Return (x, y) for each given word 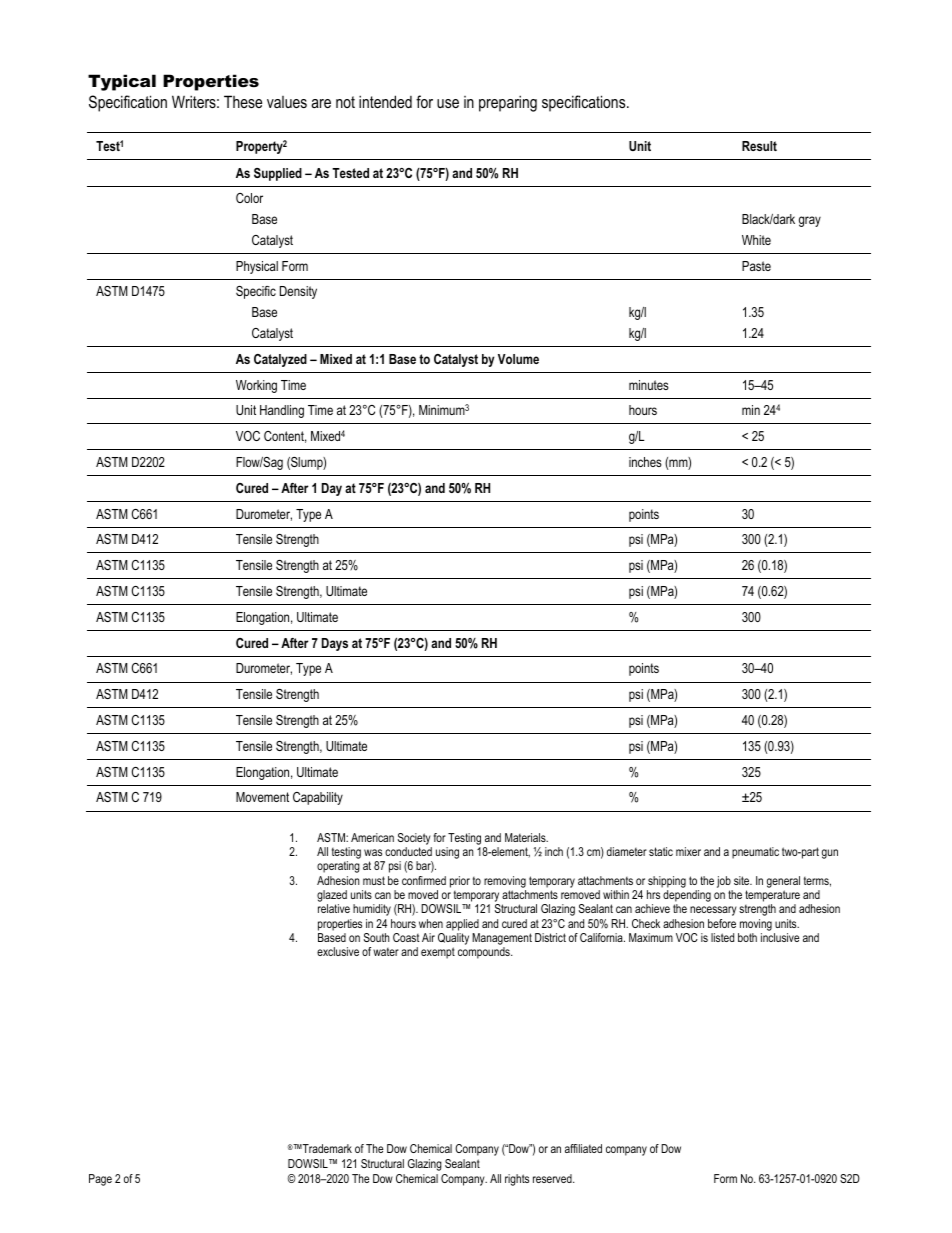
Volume (518, 359)
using (447, 853)
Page (100, 1180)
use (448, 103)
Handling (282, 411)
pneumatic (755, 853)
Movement (262, 797)
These (243, 101)
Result (759, 146)
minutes (649, 385)
